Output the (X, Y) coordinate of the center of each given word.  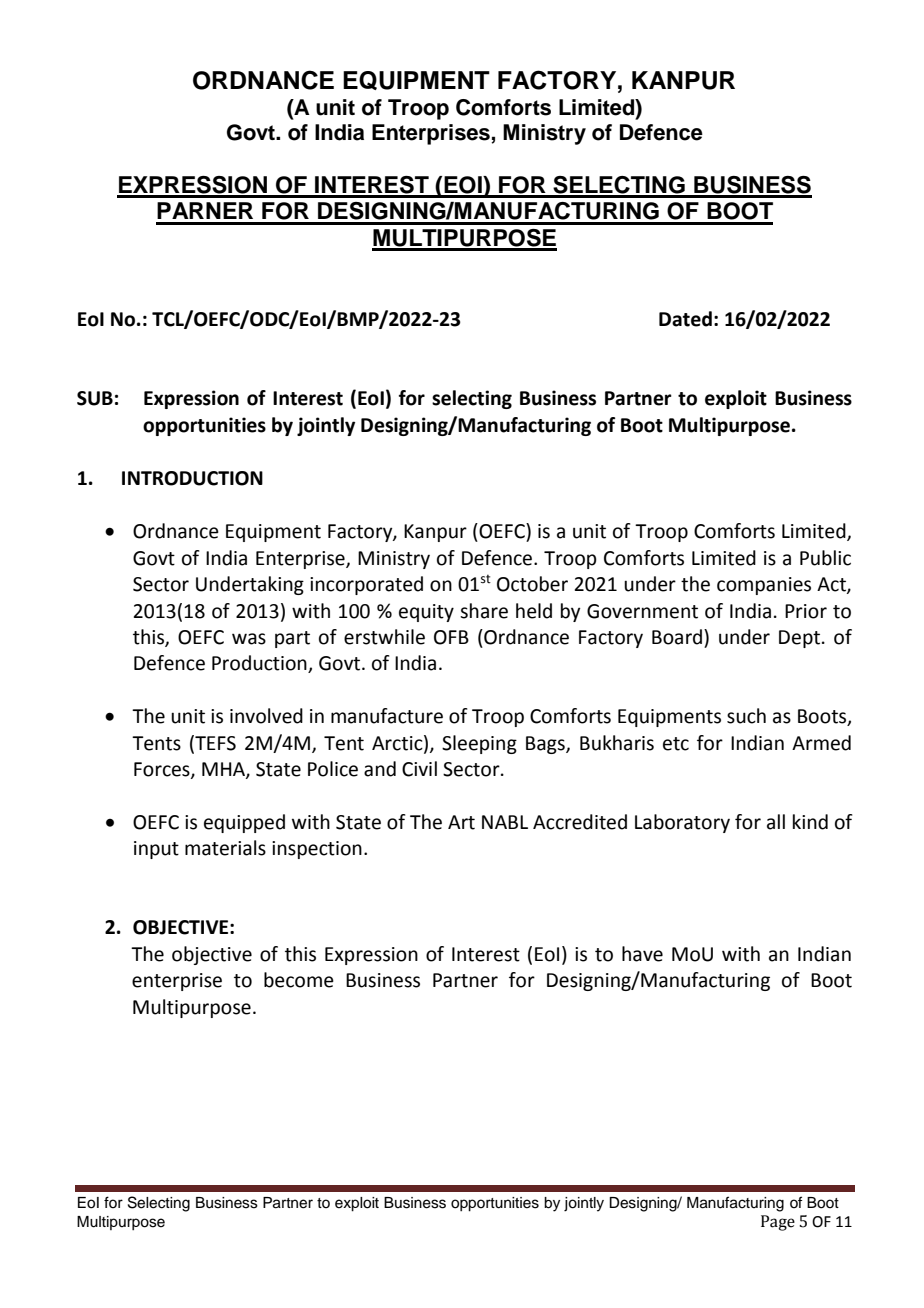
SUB (95, 398)
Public (825, 558)
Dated (685, 319)
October (532, 584)
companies (764, 586)
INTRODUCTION (192, 478)
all (776, 822)
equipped (244, 823)
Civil (419, 769)
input (156, 850)
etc (676, 744)
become (299, 980)
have (642, 954)
